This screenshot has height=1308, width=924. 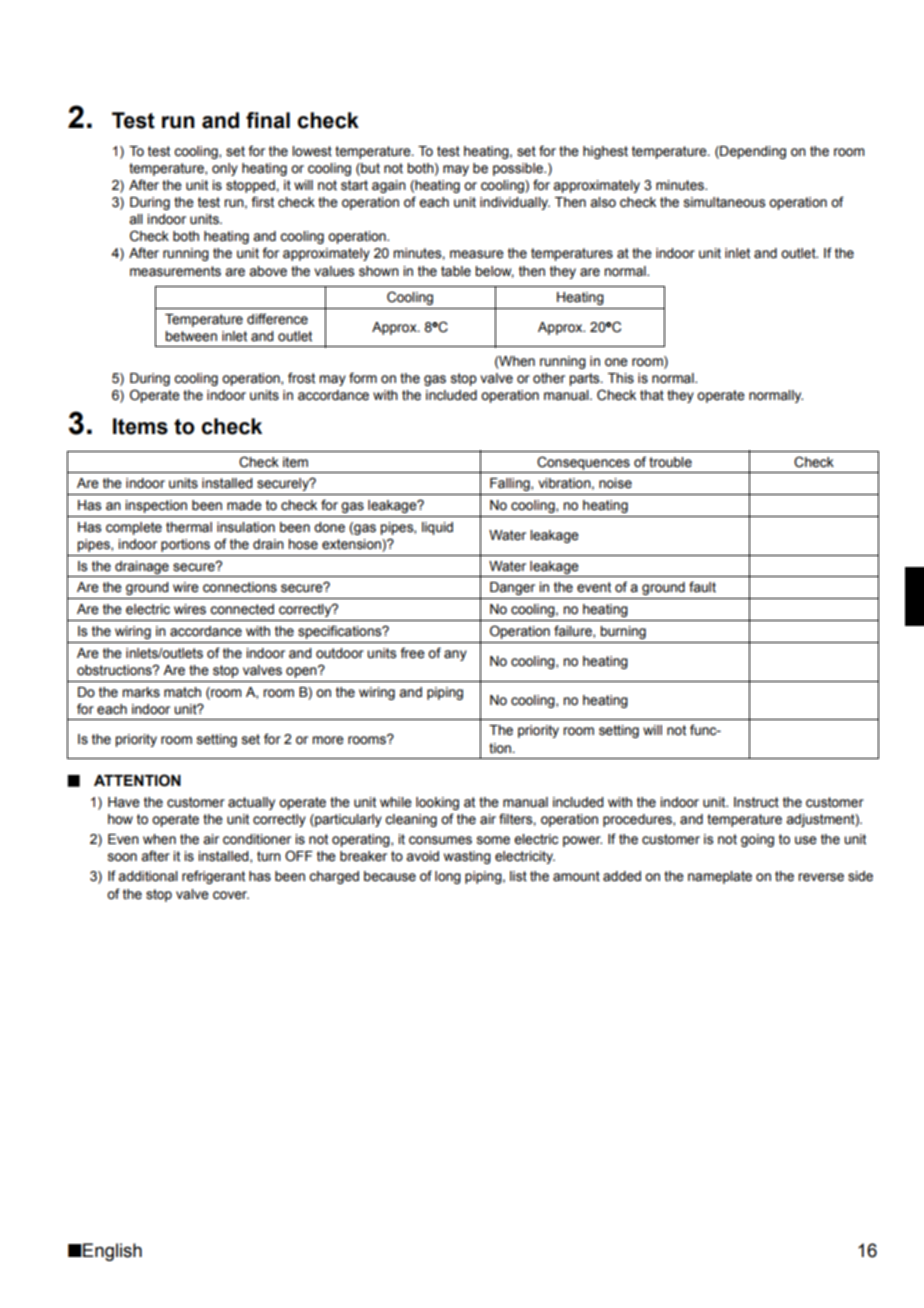 I want to click on Falling, so click(x=511, y=484).
